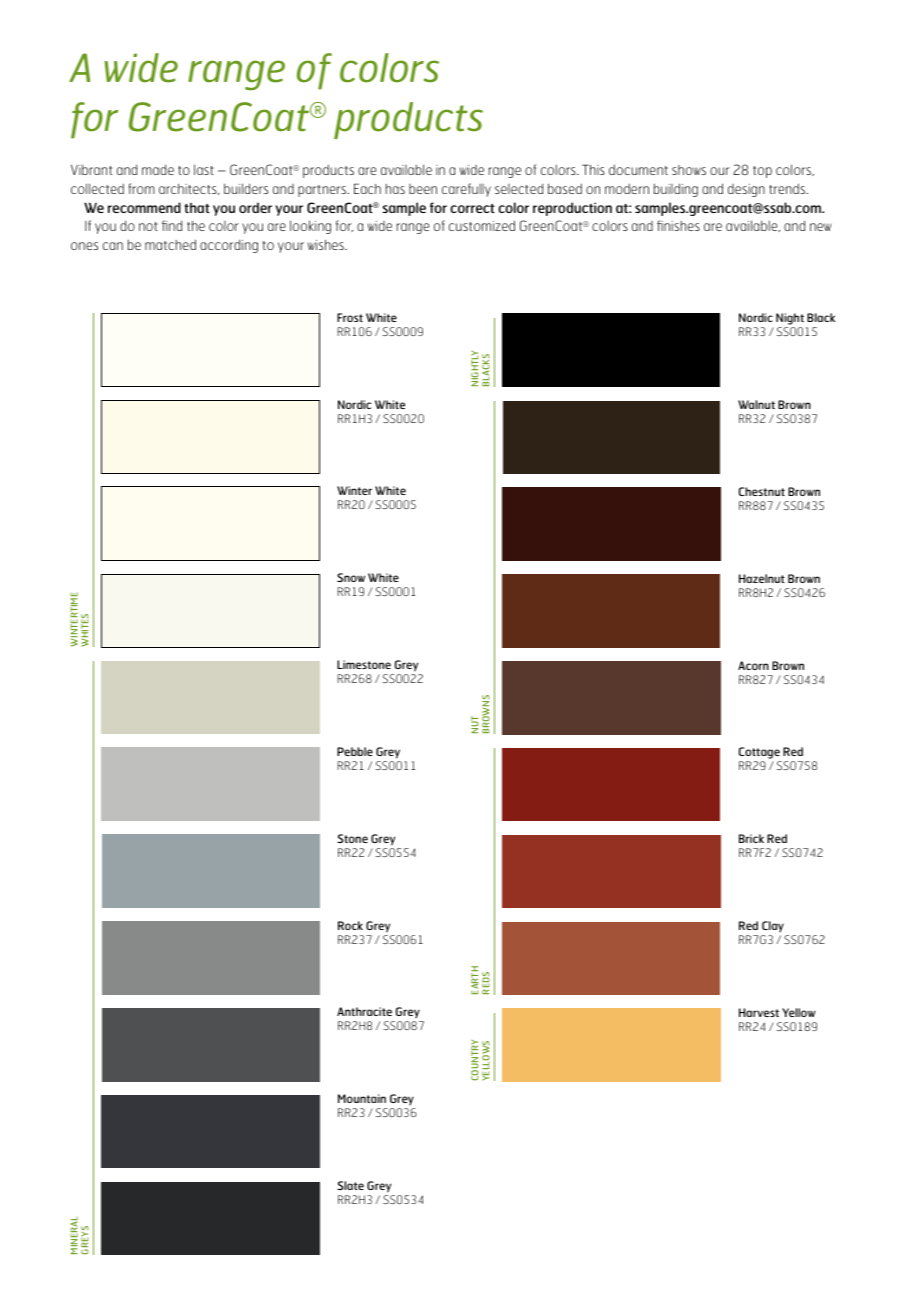  What do you see at coordinates (751, 838) in the document?
I see `Brick` at bounding box center [751, 838].
